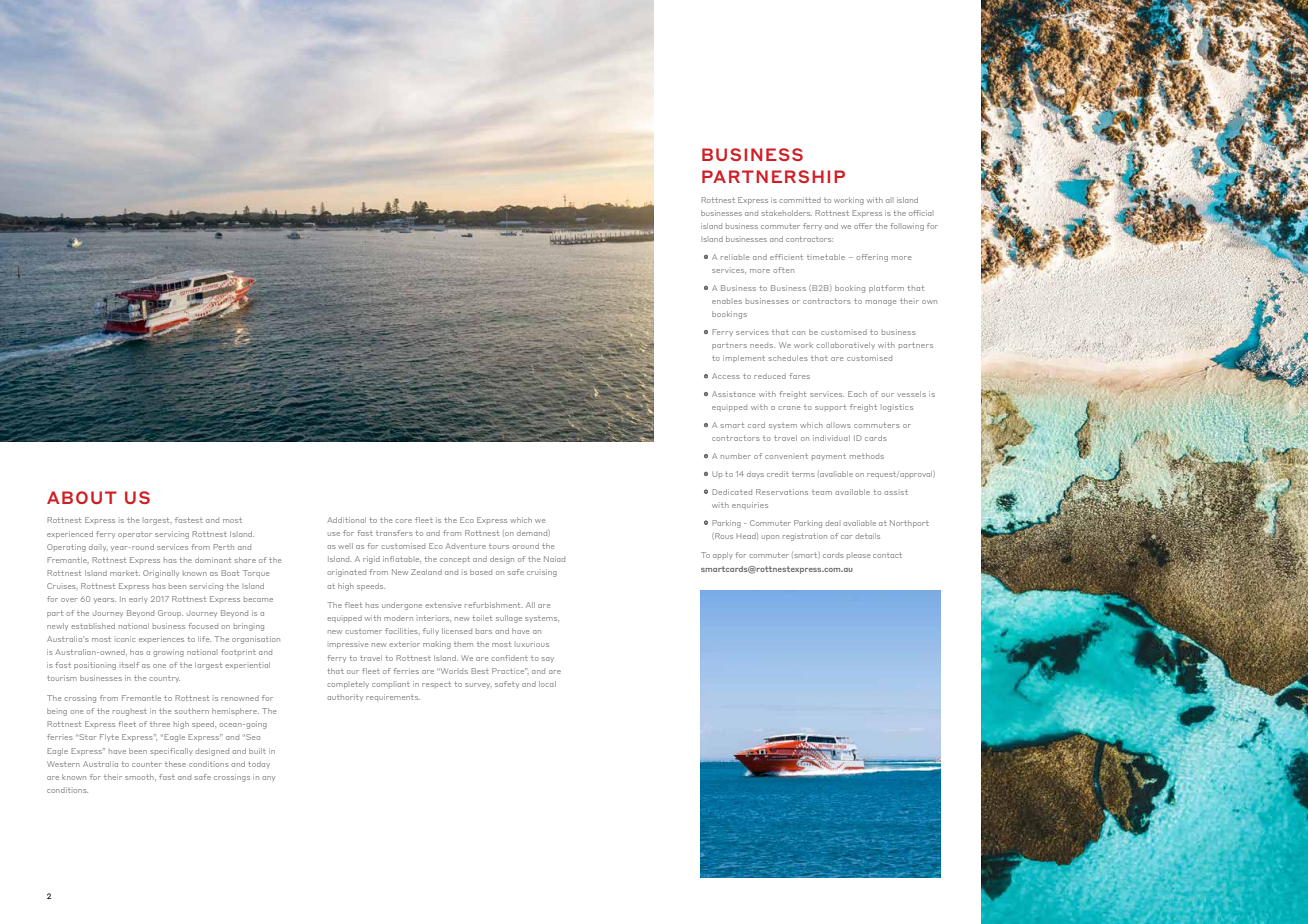 The image size is (1308, 924). What do you see at coordinates (82, 497) in the screenshot?
I see `ABOUT` at bounding box center [82, 497].
